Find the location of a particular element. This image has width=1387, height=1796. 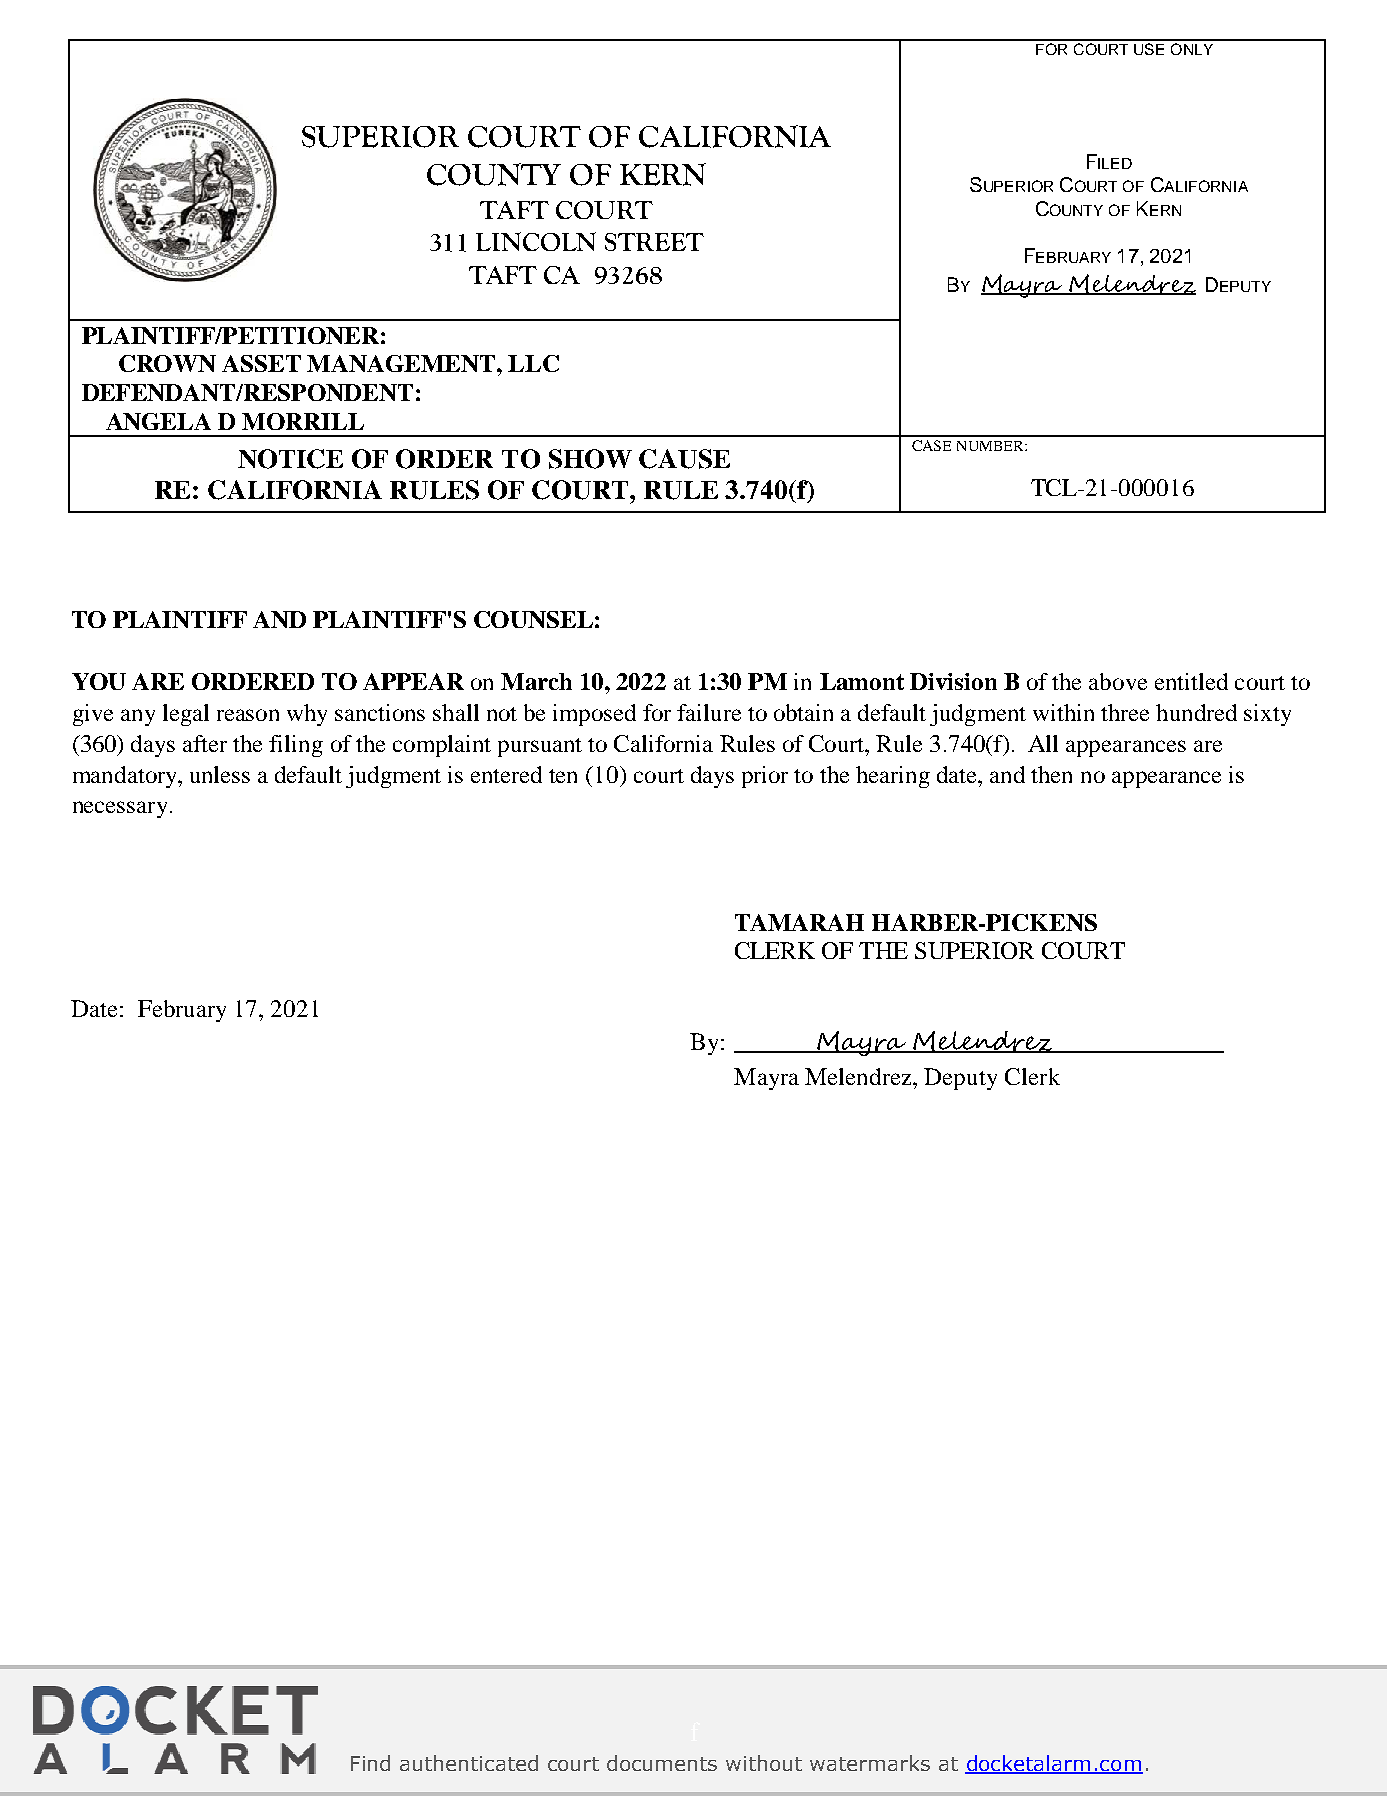

necessary is located at coordinates (120, 809).
